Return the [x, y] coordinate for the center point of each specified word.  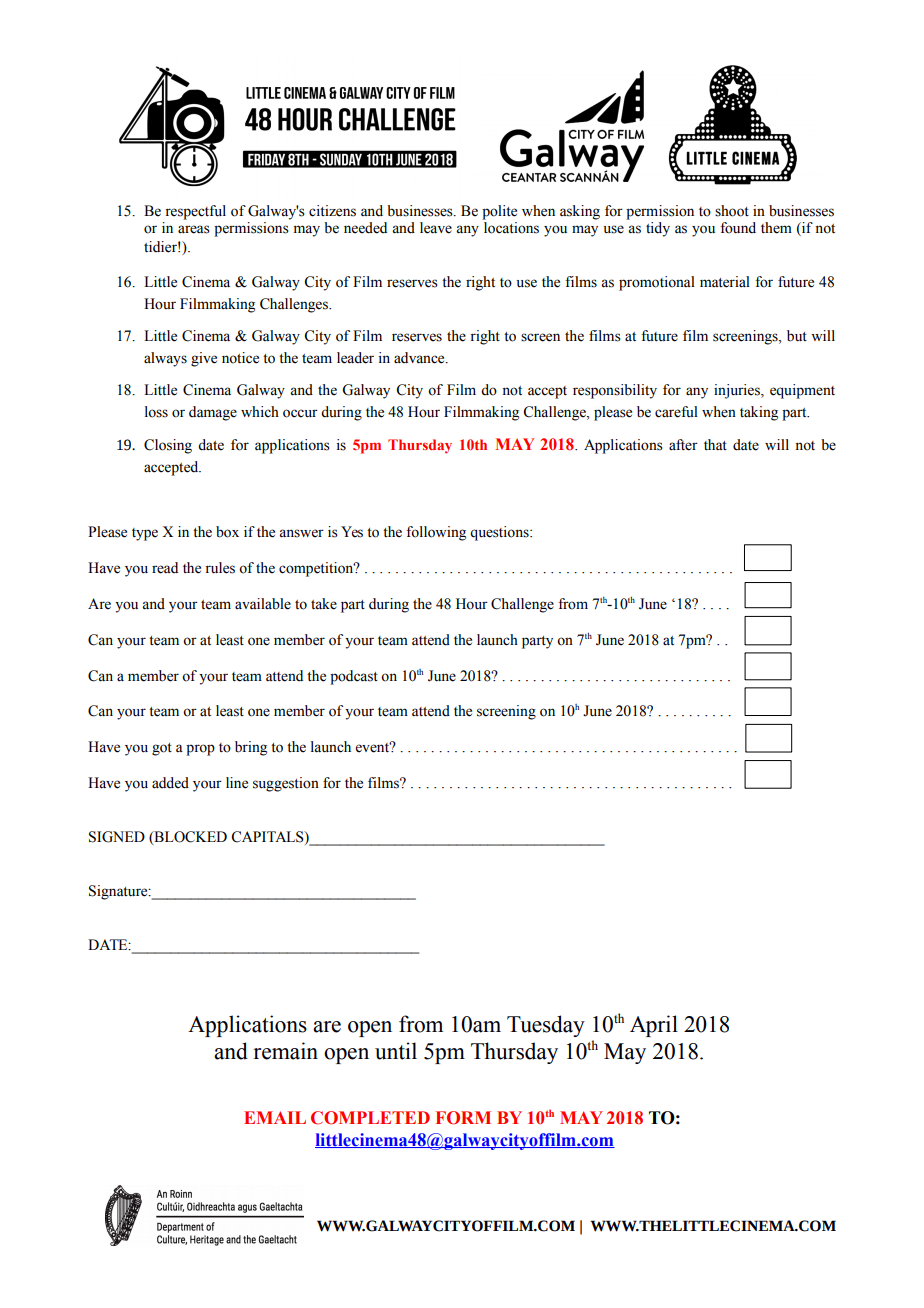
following [436, 533]
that [715, 444]
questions [500, 533]
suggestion [286, 784]
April [654, 1026]
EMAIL [275, 1117]
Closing [168, 446]
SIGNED [117, 837]
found [738, 228]
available [263, 604]
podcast [354, 677]
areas [194, 229]
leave [436, 228]
